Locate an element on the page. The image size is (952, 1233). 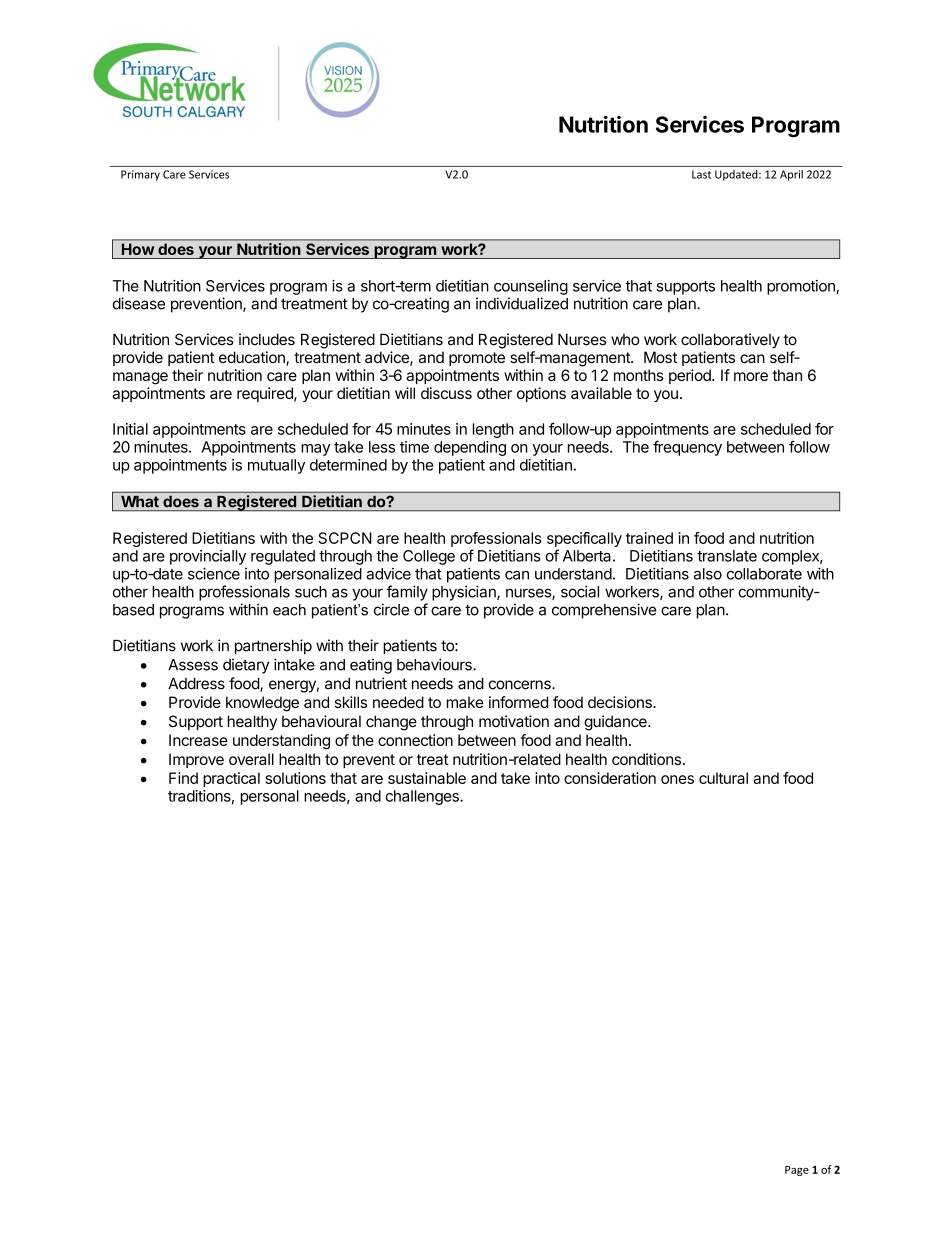
challenges is located at coordinates (423, 797).
